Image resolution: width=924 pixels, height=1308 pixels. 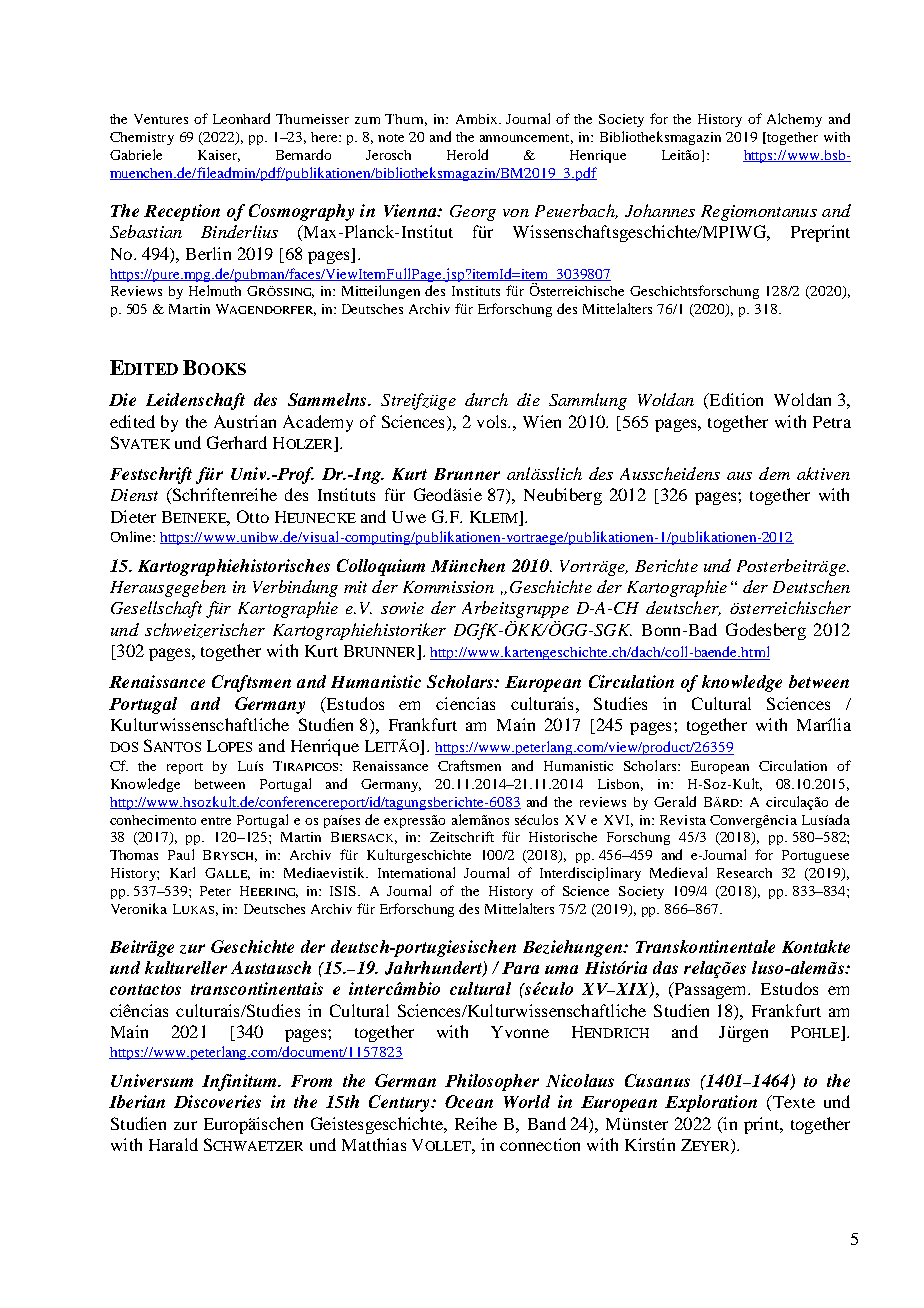 What do you see at coordinates (735, 401) in the image?
I see `Edition` at bounding box center [735, 401].
